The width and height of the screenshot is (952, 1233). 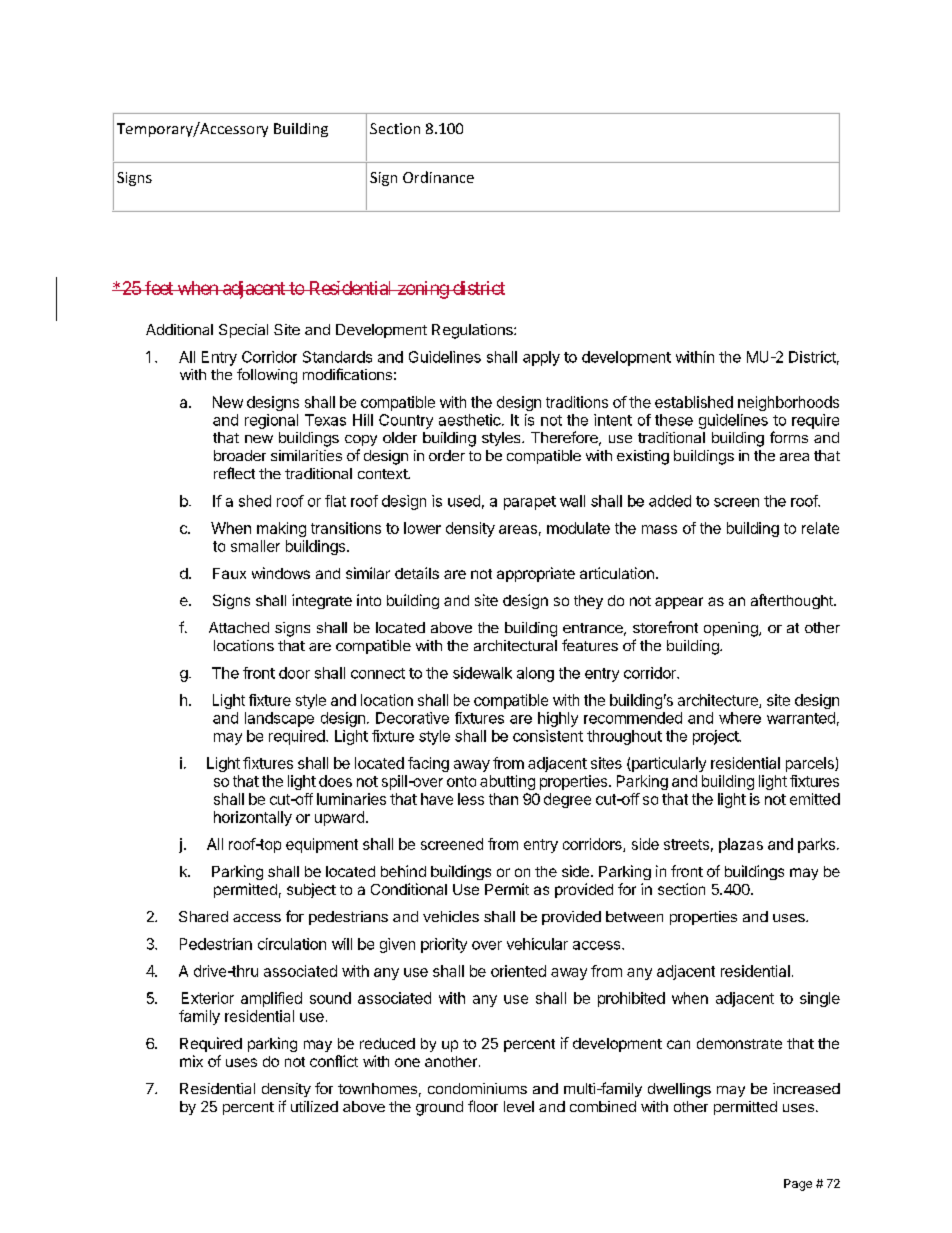 I want to click on Page, so click(x=798, y=1185).
